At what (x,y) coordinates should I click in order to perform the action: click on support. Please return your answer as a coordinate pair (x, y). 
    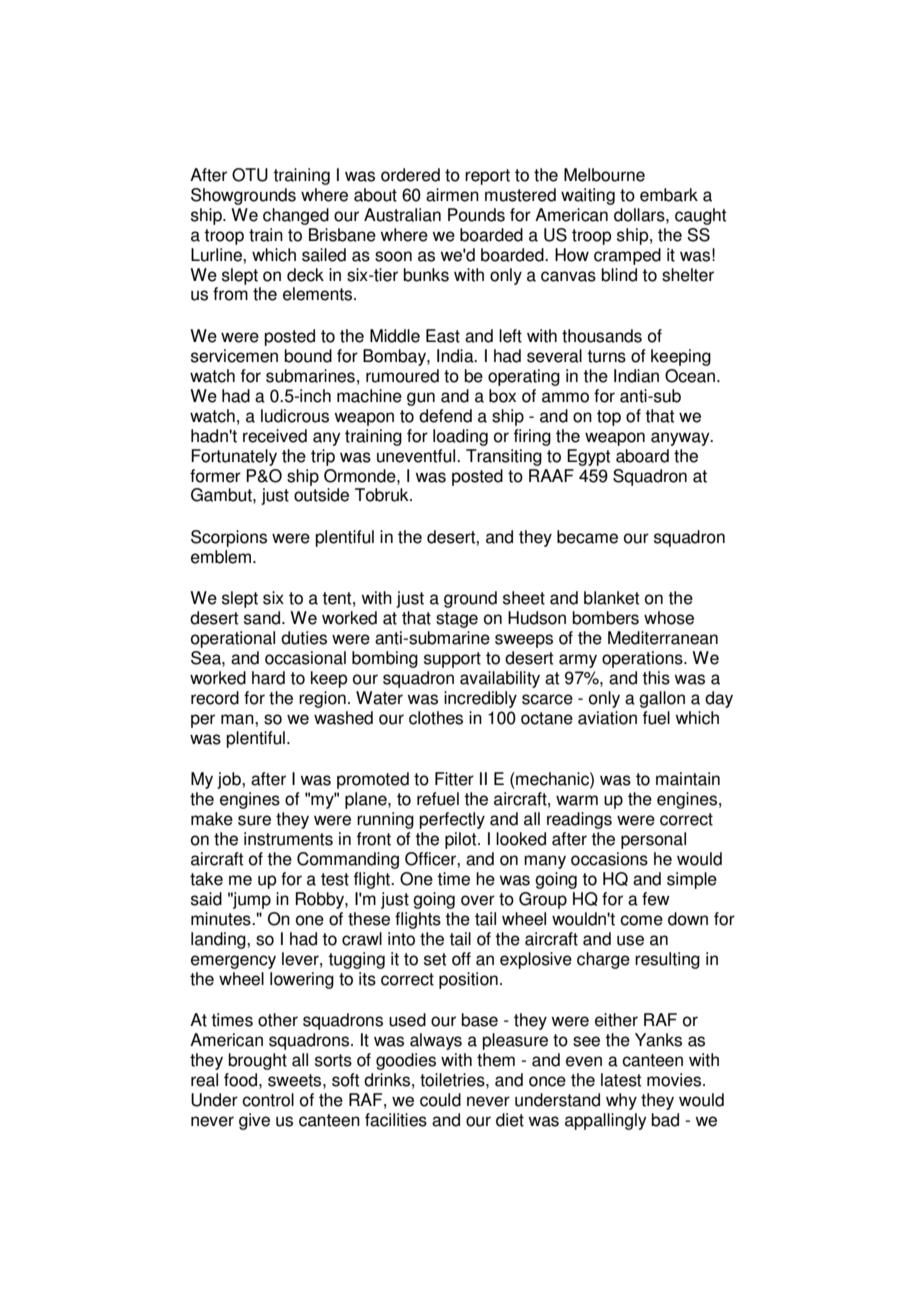
    Looking at the image, I should click on (452, 660).
